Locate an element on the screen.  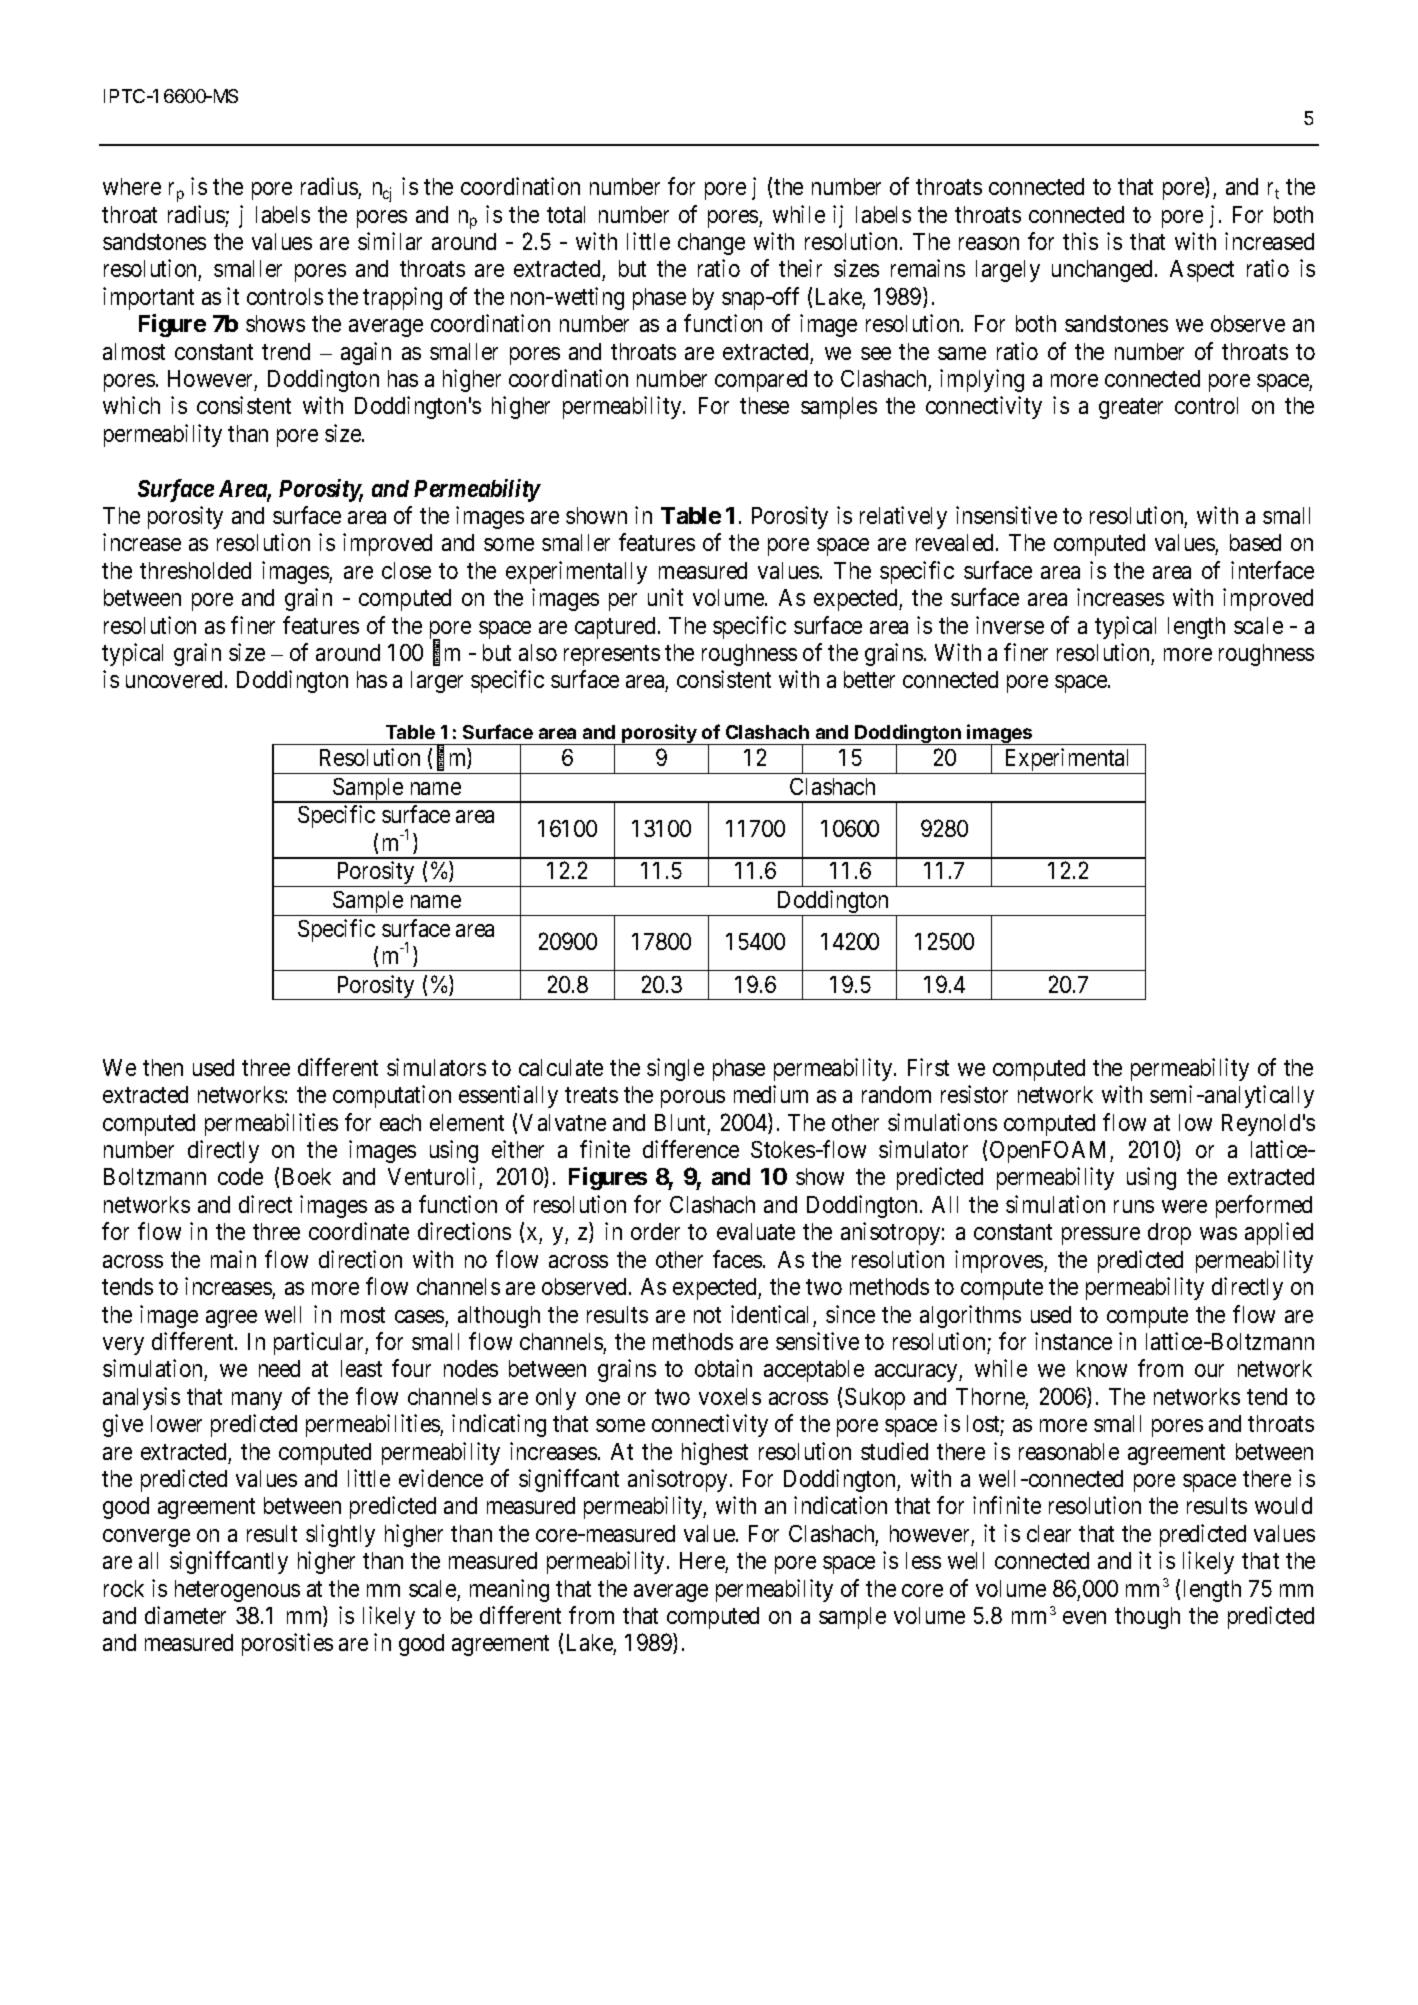
even is located at coordinates (1084, 1617).
